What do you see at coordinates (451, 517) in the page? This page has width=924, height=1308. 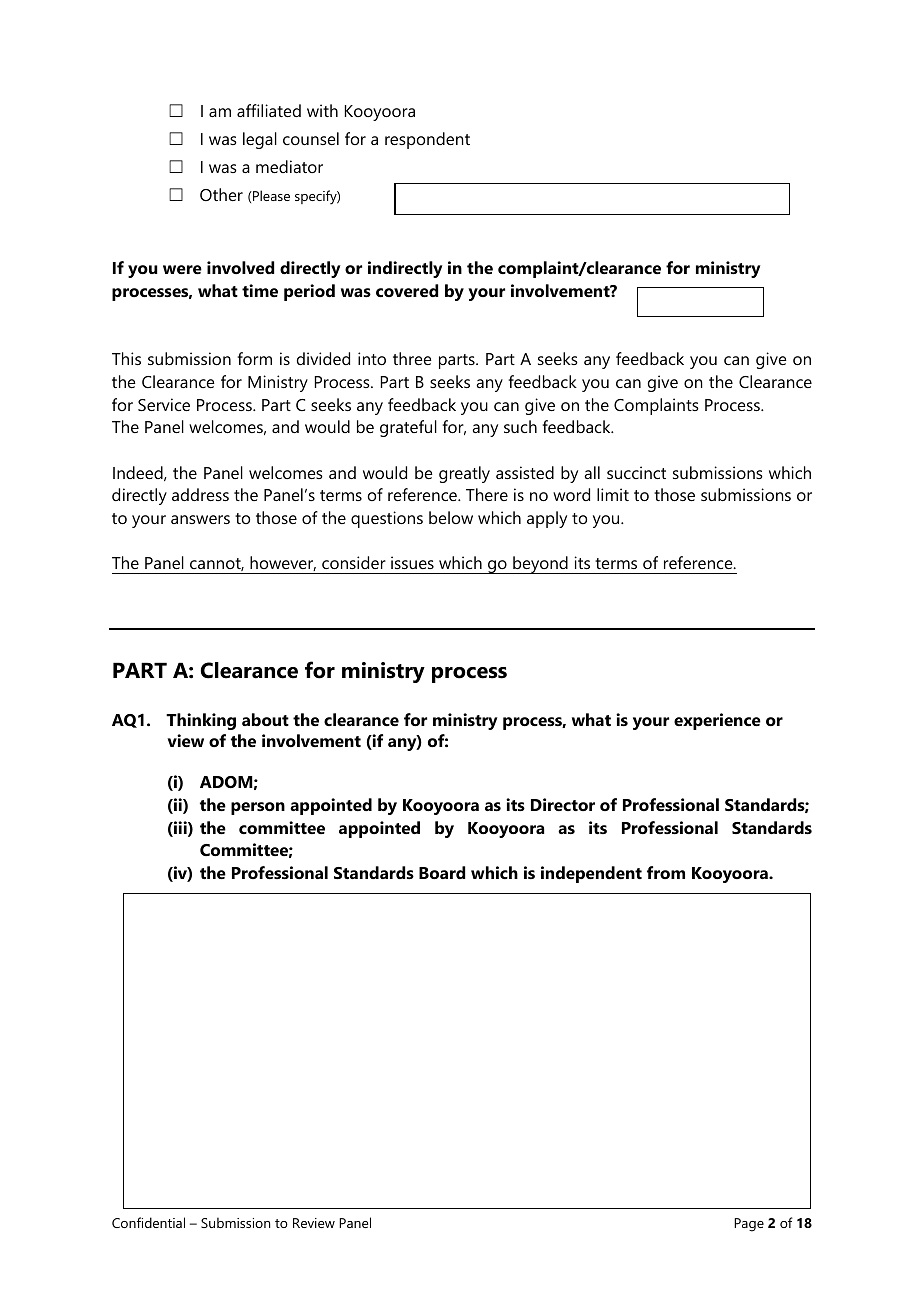 I see `below` at bounding box center [451, 517].
